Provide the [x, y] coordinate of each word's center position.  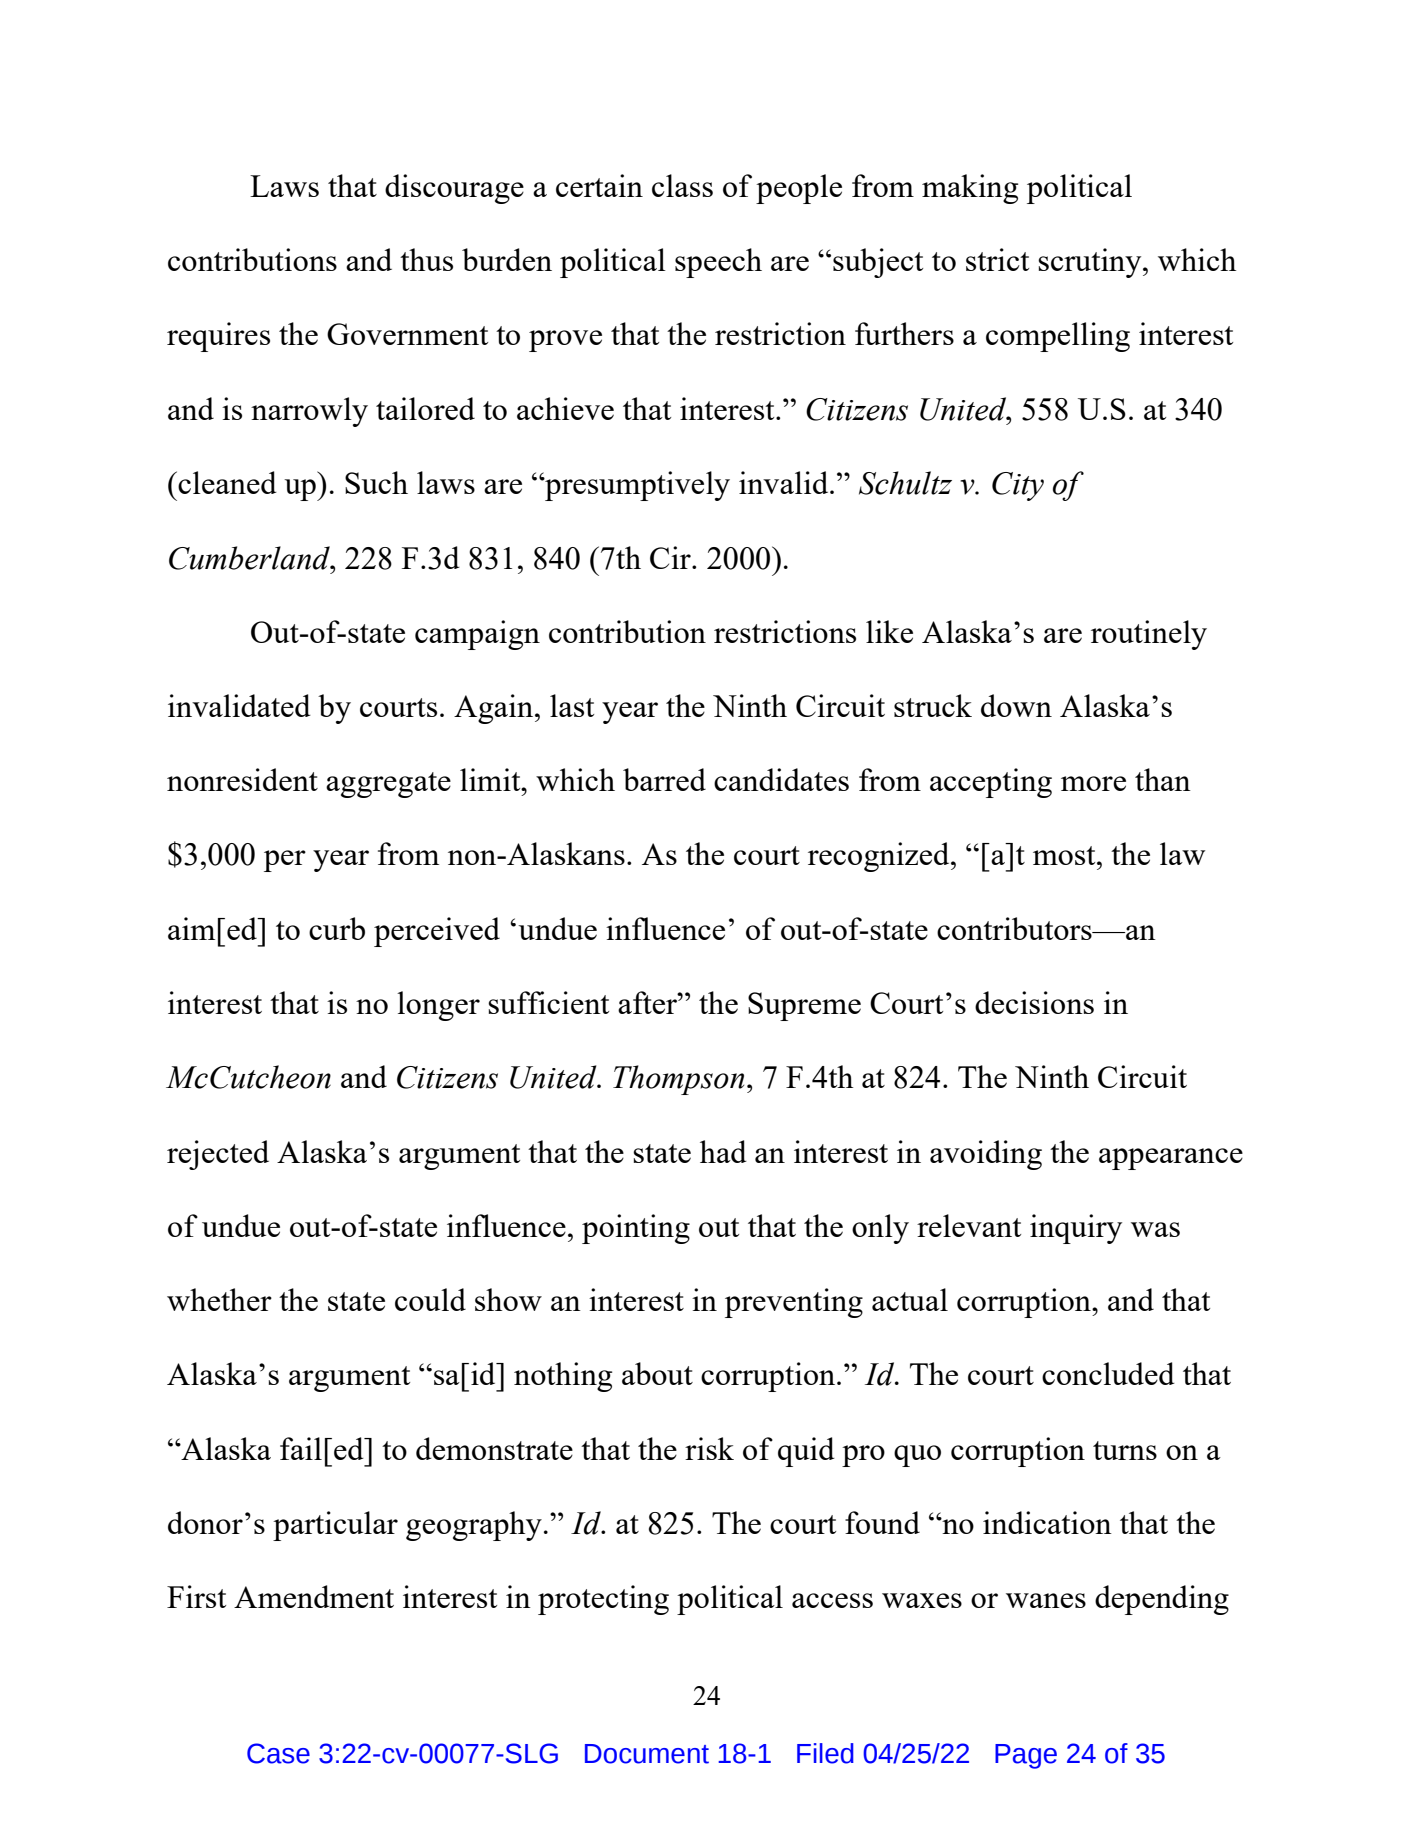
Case [278, 1753]
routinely [1149, 635]
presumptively [636, 486]
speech [718, 263]
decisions [1034, 1002]
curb [337, 928]
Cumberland [250, 558]
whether [219, 1299]
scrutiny [1091, 263]
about [657, 1373]
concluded [1108, 1373]
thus [426, 259]
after [648, 1002]
